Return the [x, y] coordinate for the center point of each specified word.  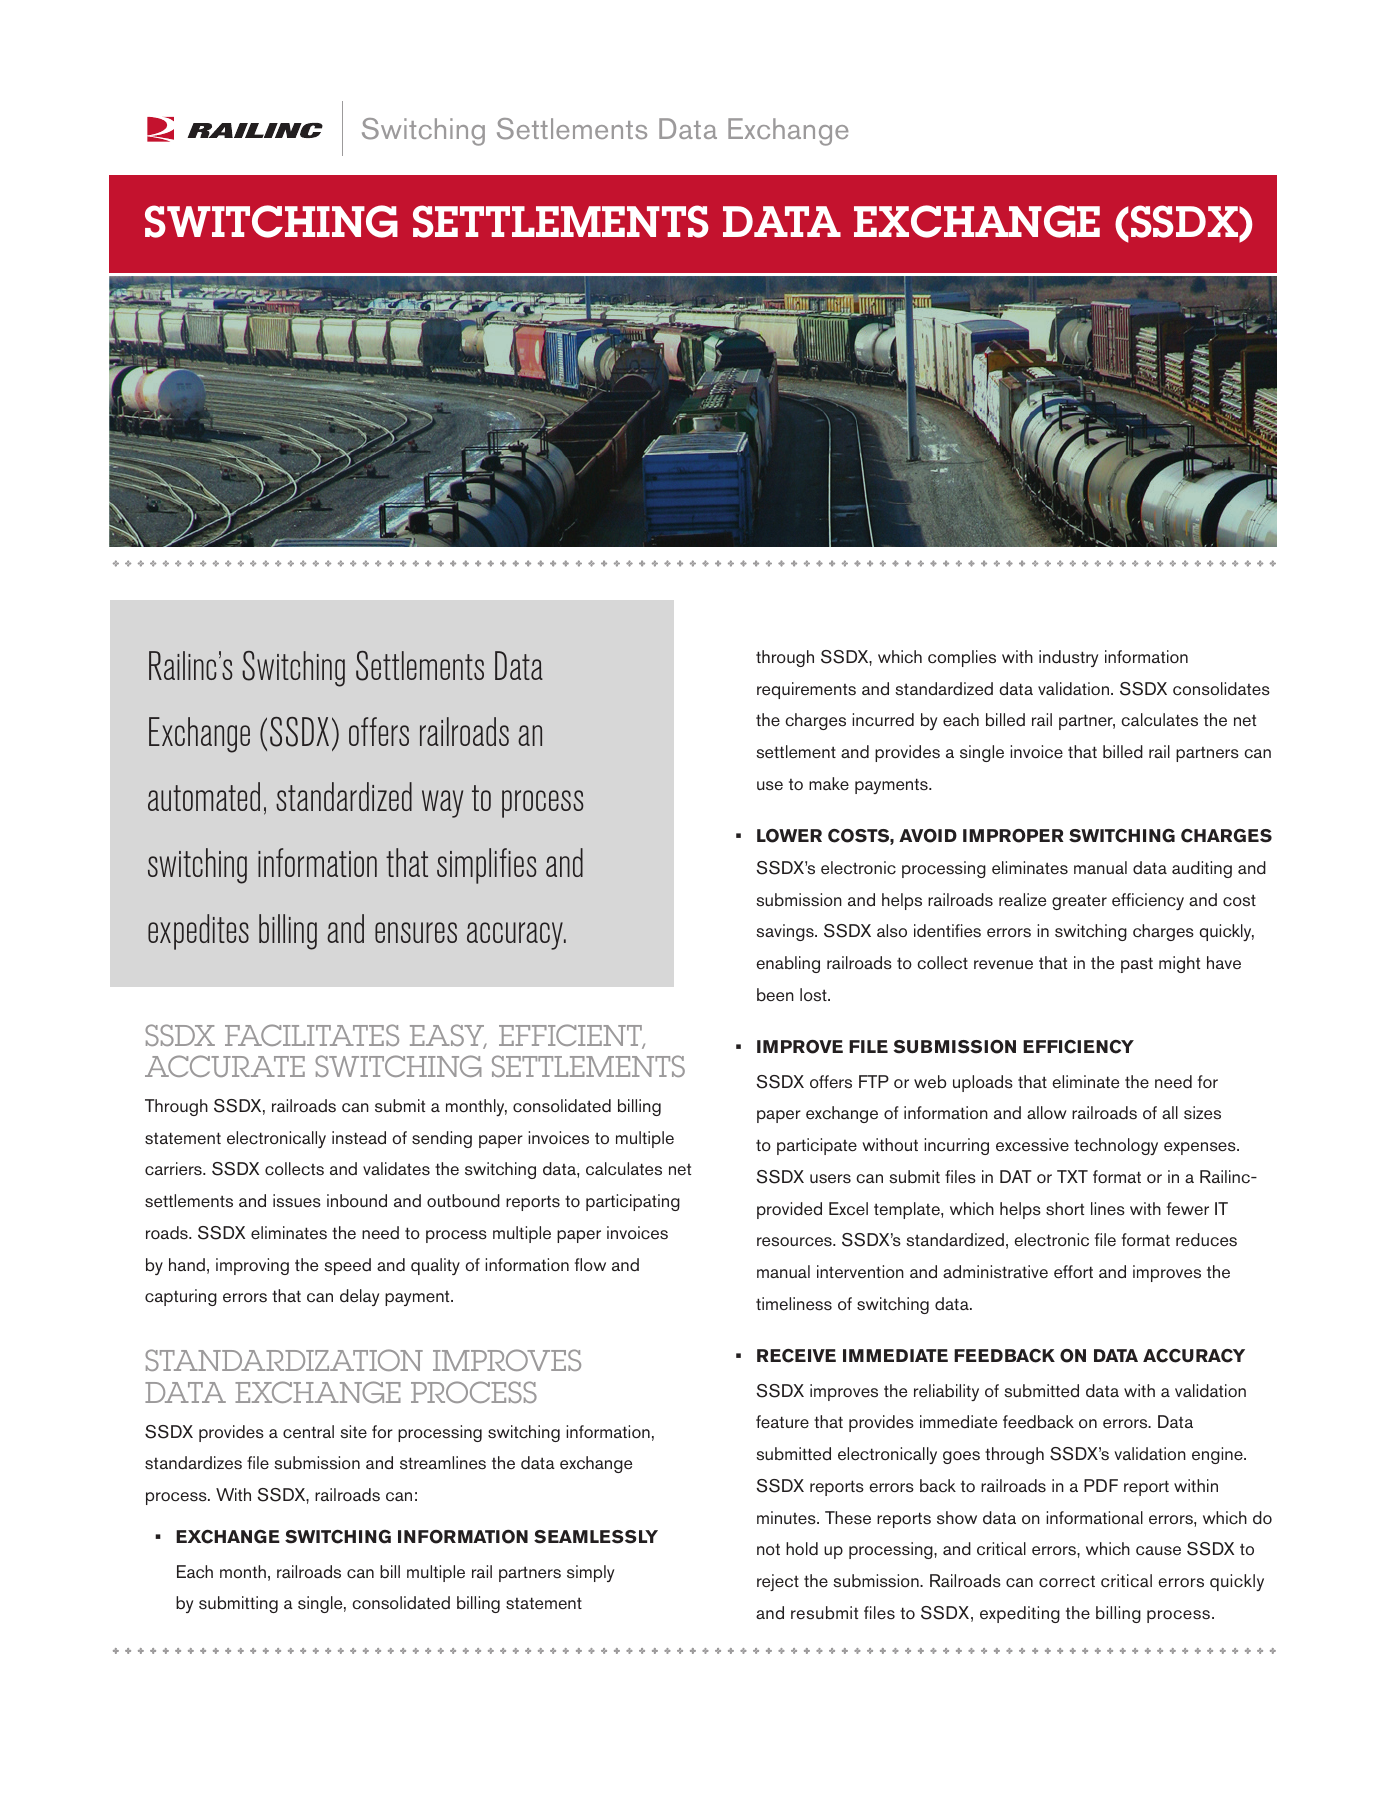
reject [778, 1582]
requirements [806, 690]
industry [1068, 658]
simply [590, 1573]
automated [204, 796]
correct [1067, 1581]
